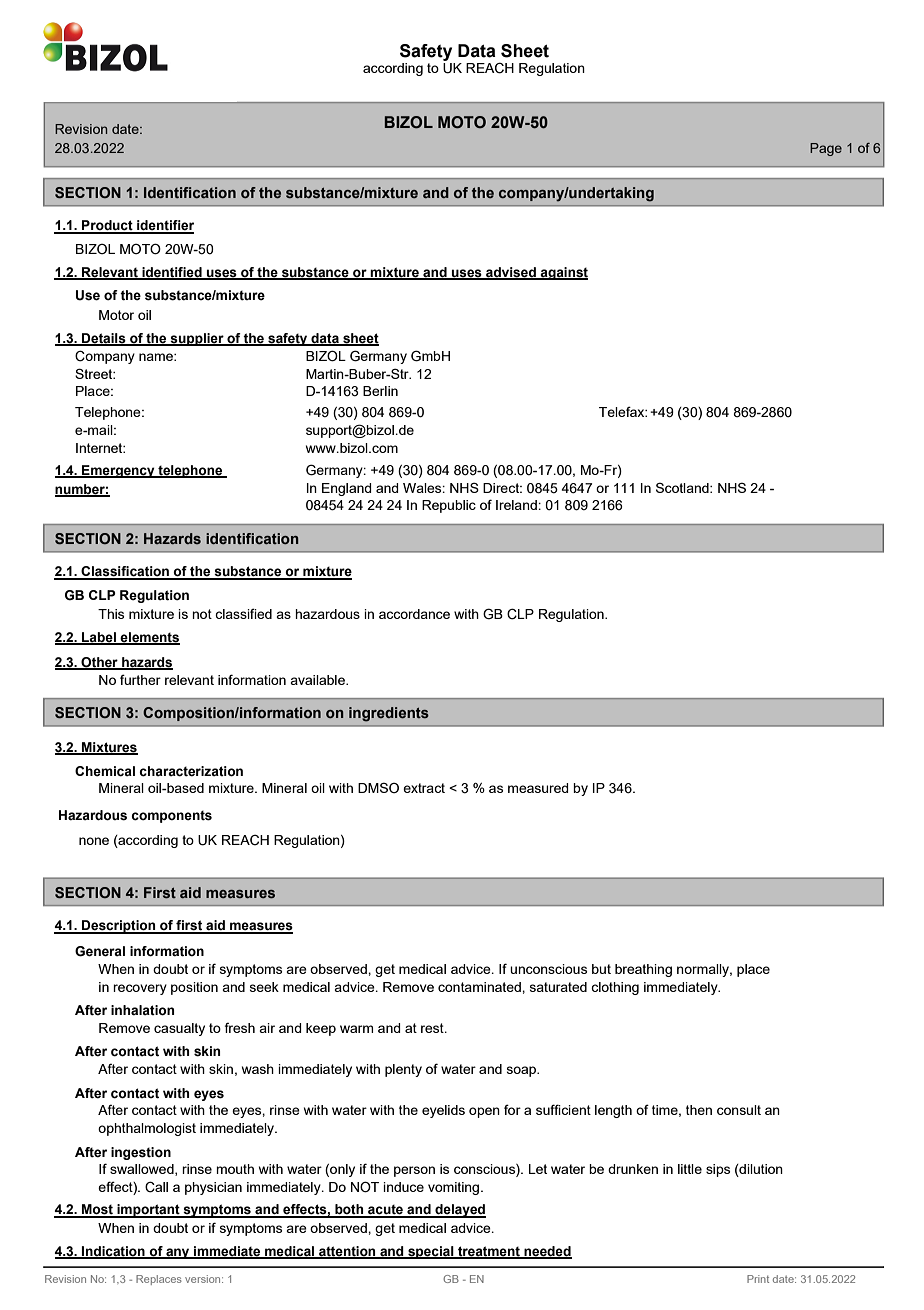 This page has width=924, height=1310. I want to click on ingredients, so click(389, 714).
